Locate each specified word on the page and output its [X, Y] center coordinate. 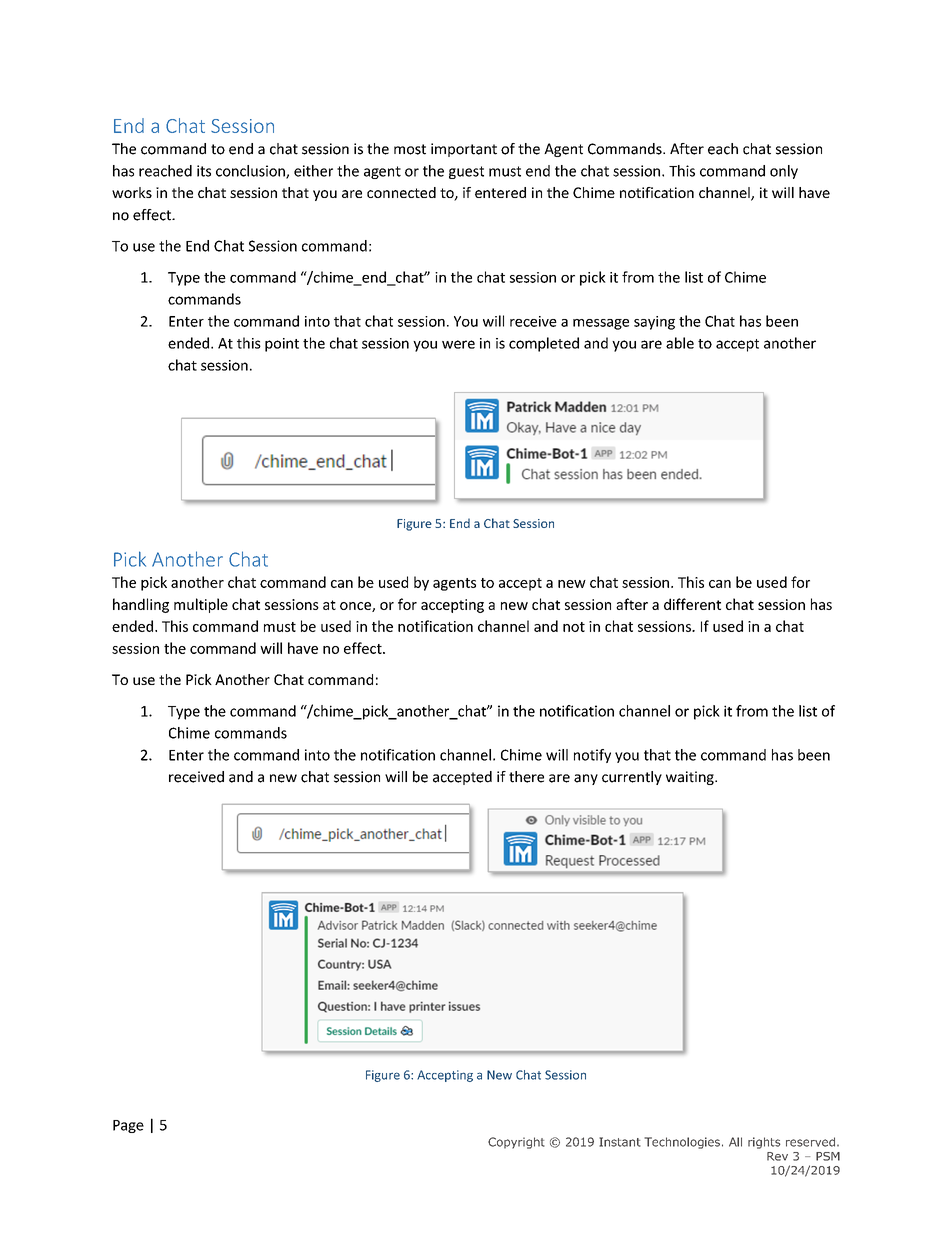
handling [141, 605]
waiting [691, 778]
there [526, 777]
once [356, 607]
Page [128, 1126]
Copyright [516, 1143]
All [735, 1142]
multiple [201, 605]
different [692, 604]
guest [466, 172]
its [204, 171]
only [784, 172]
